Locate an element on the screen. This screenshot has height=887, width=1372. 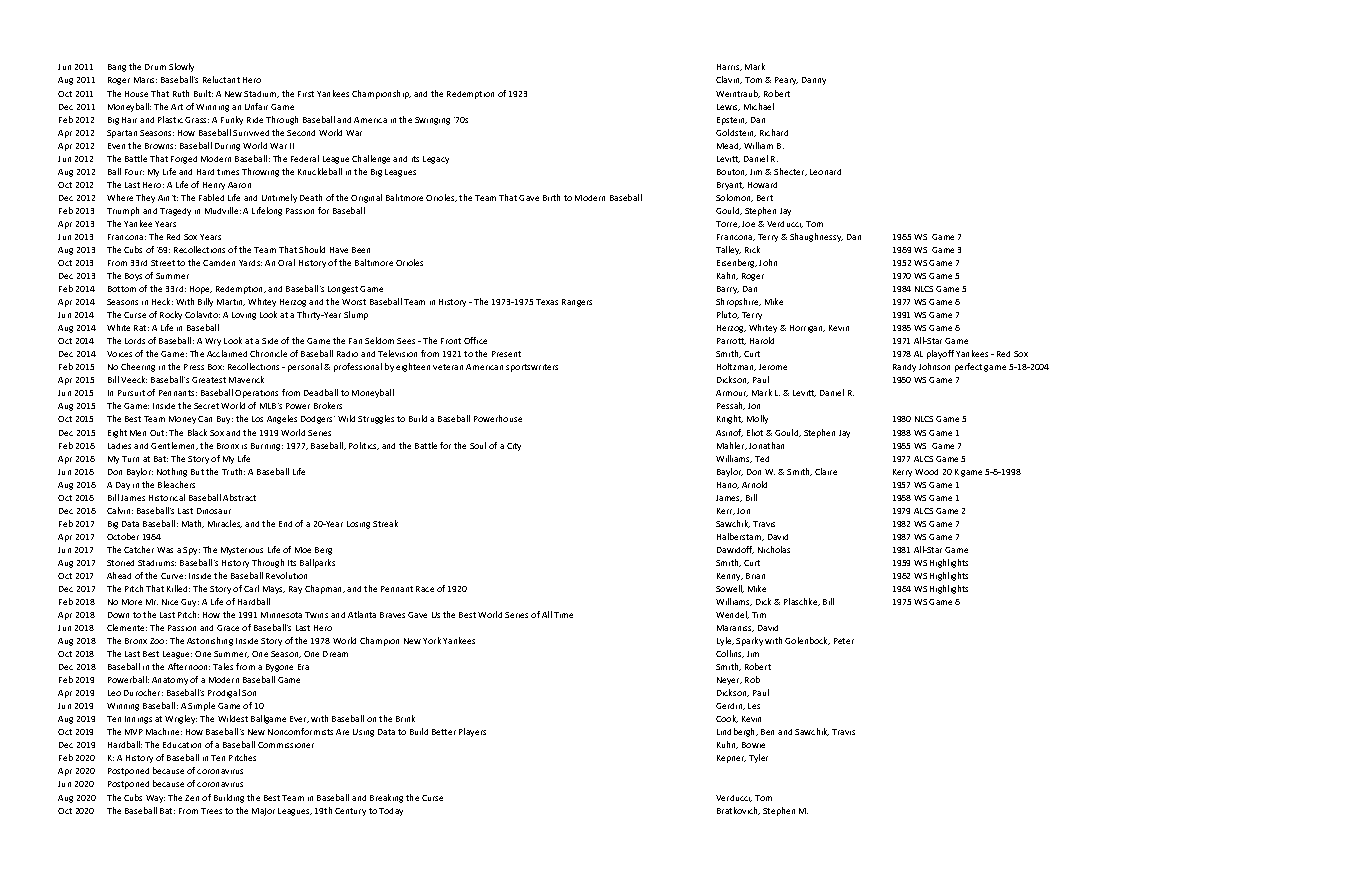
Zen is located at coordinates (192, 798).
